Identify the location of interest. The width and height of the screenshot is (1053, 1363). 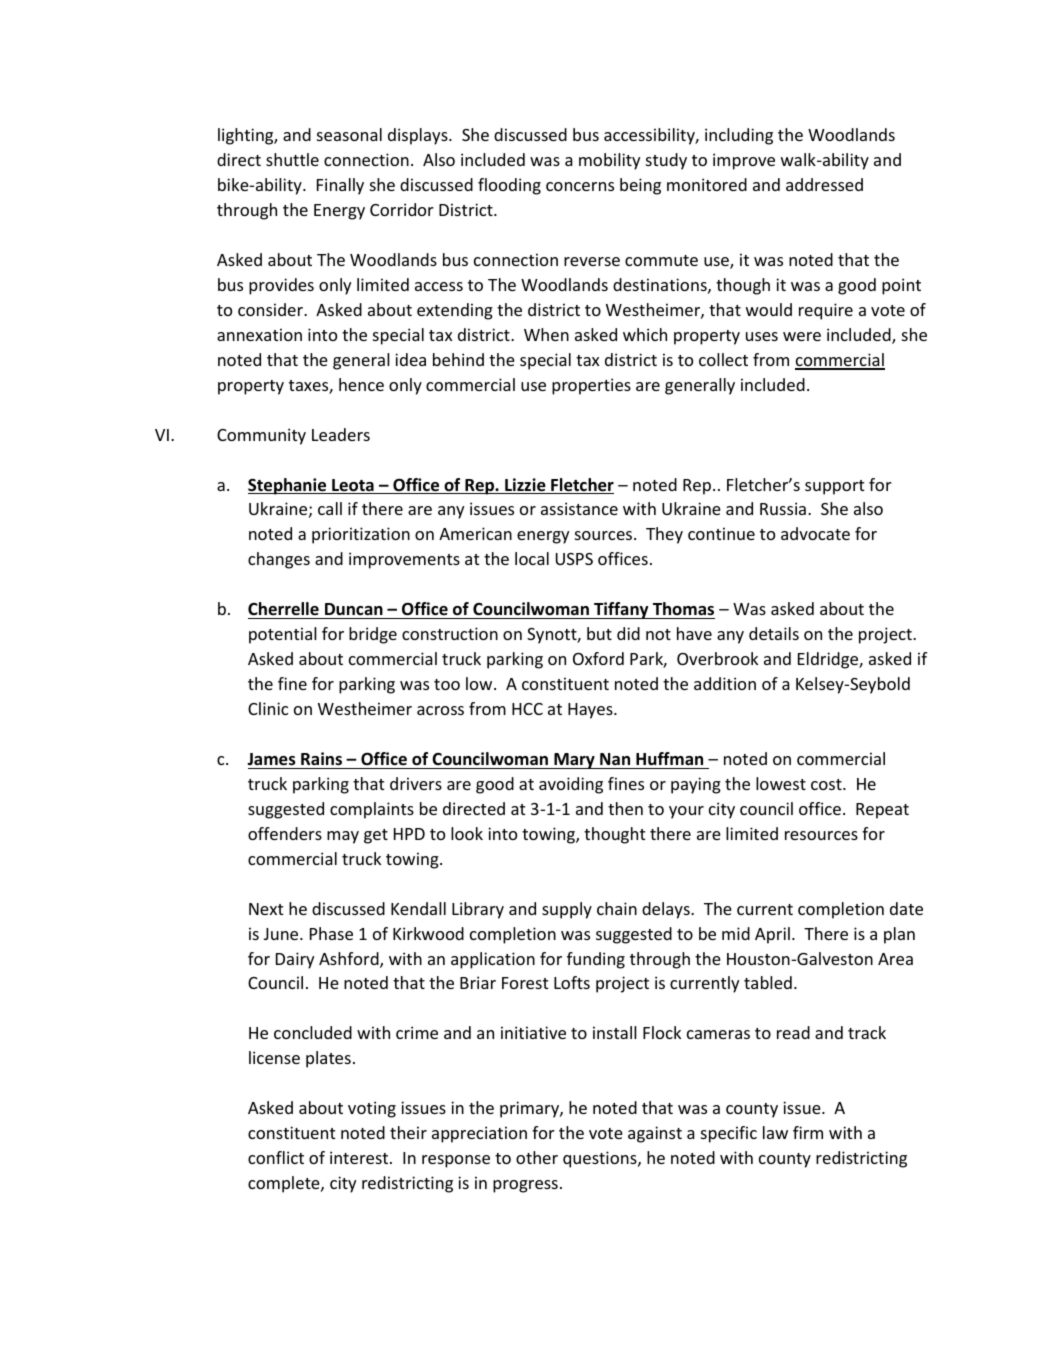
(360, 1157).
